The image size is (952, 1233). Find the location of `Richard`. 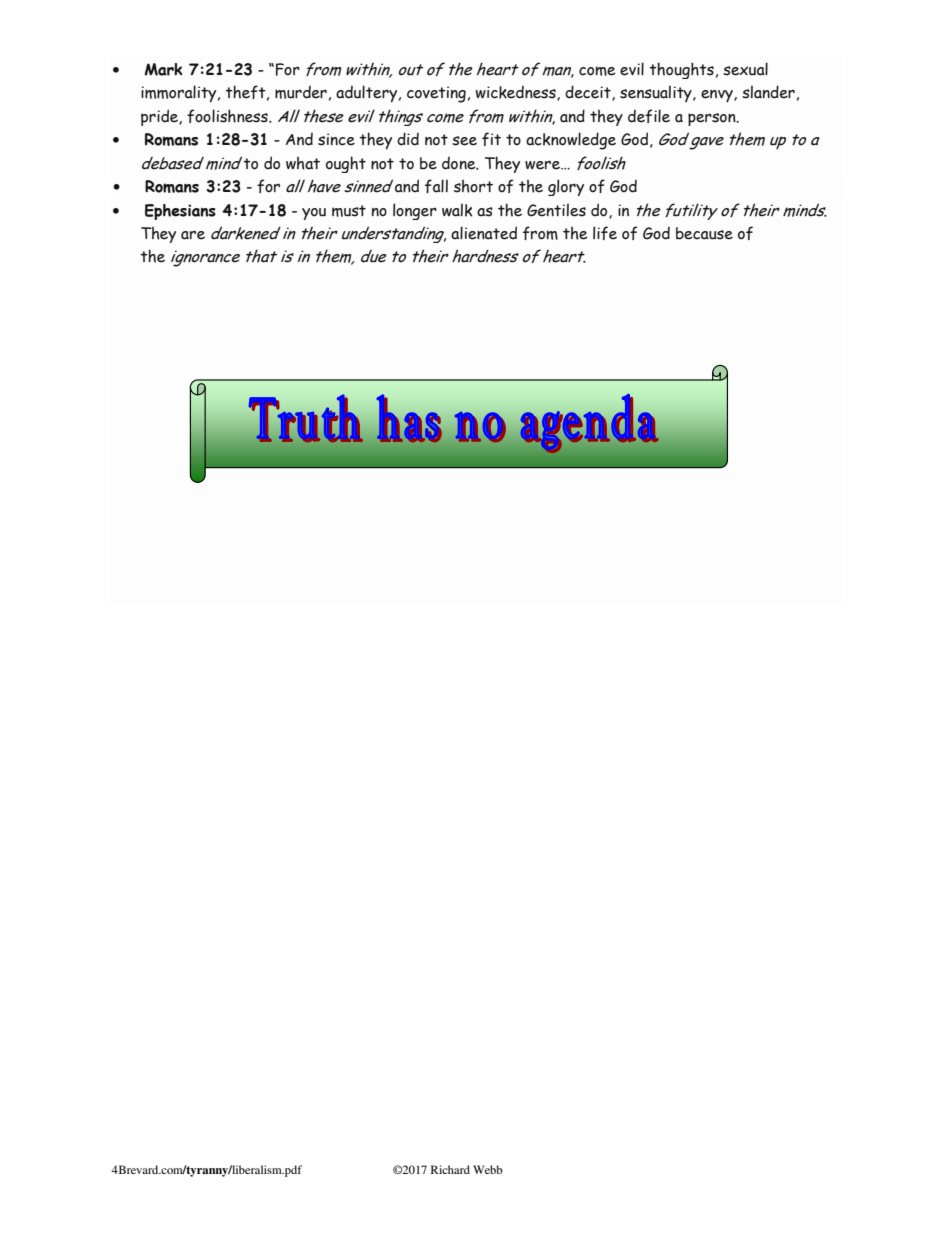

Richard is located at coordinates (450, 1169).
